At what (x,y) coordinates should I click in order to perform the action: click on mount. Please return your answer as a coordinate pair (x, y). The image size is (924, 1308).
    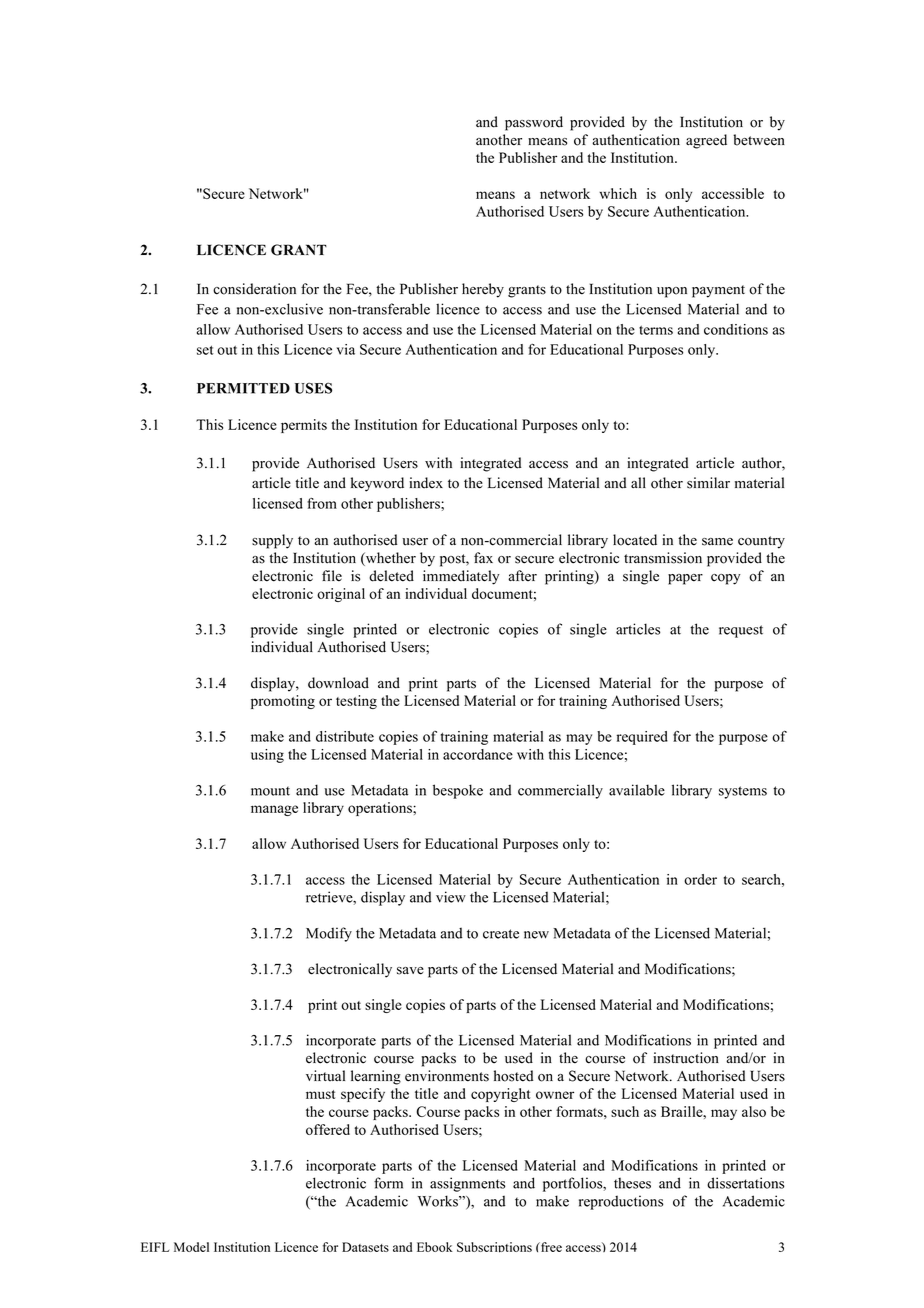
    Looking at the image, I should click on (270, 791).
